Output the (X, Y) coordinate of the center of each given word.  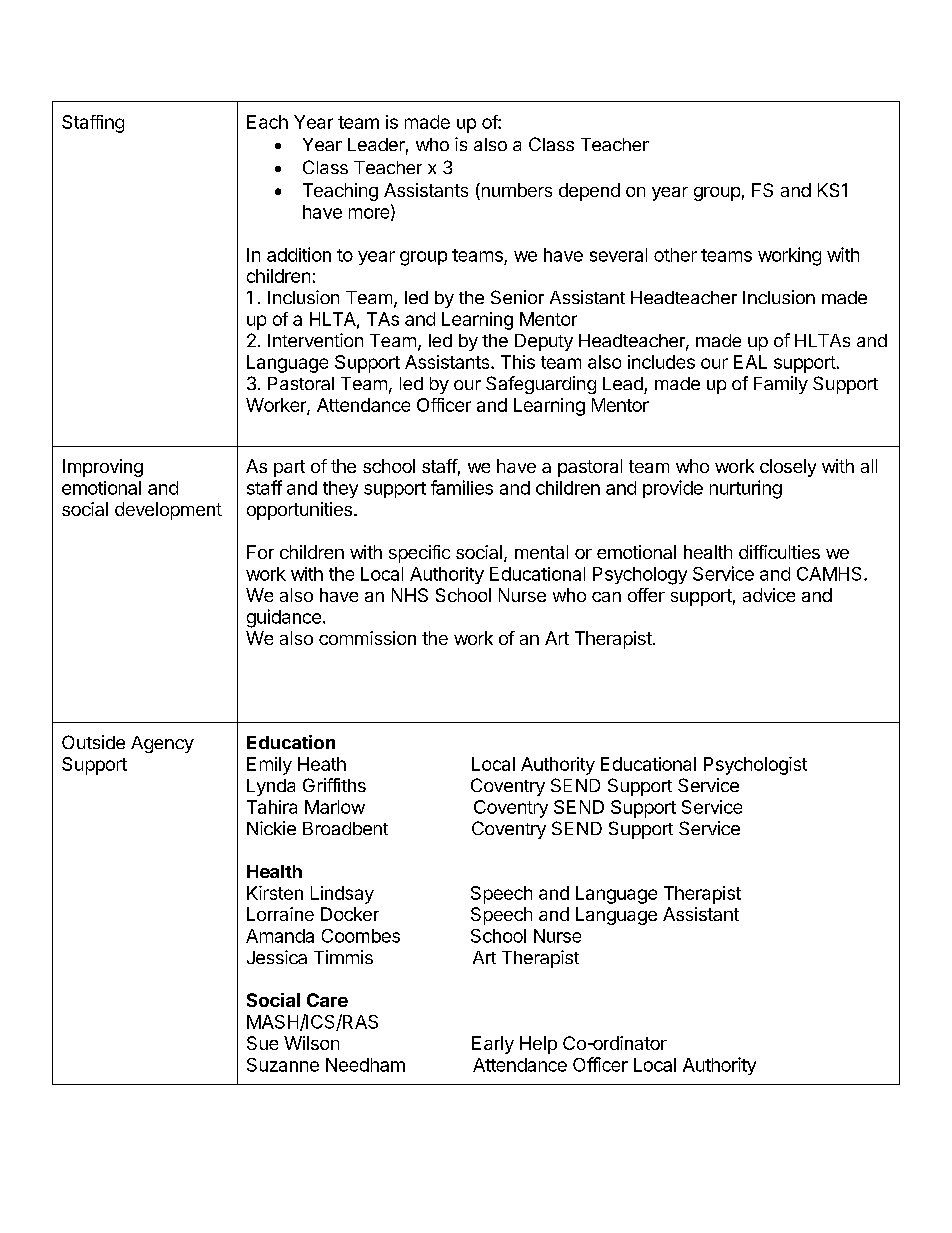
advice (769, 595)
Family (781, 385)
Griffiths (334, 785)
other (675, 255)
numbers (515, 191)
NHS (410, 595)
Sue (262, 1043)
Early (493, 1045)
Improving (103, 468)
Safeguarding (541, 385)
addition (299, 254)
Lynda (271, 787)
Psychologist (755, 766)
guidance (284, 618)
